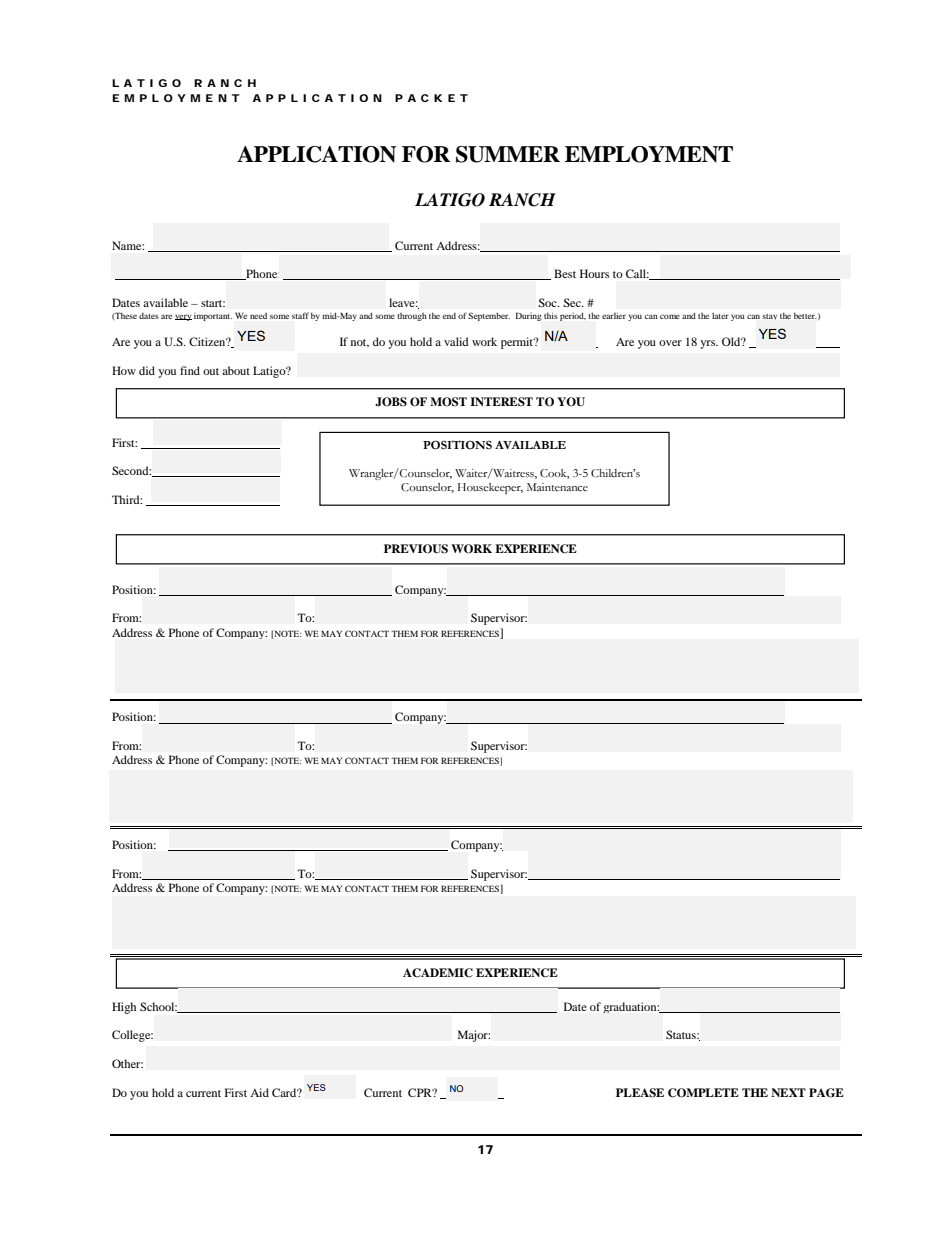  I want to click on Aid, so click(259, 1092).
